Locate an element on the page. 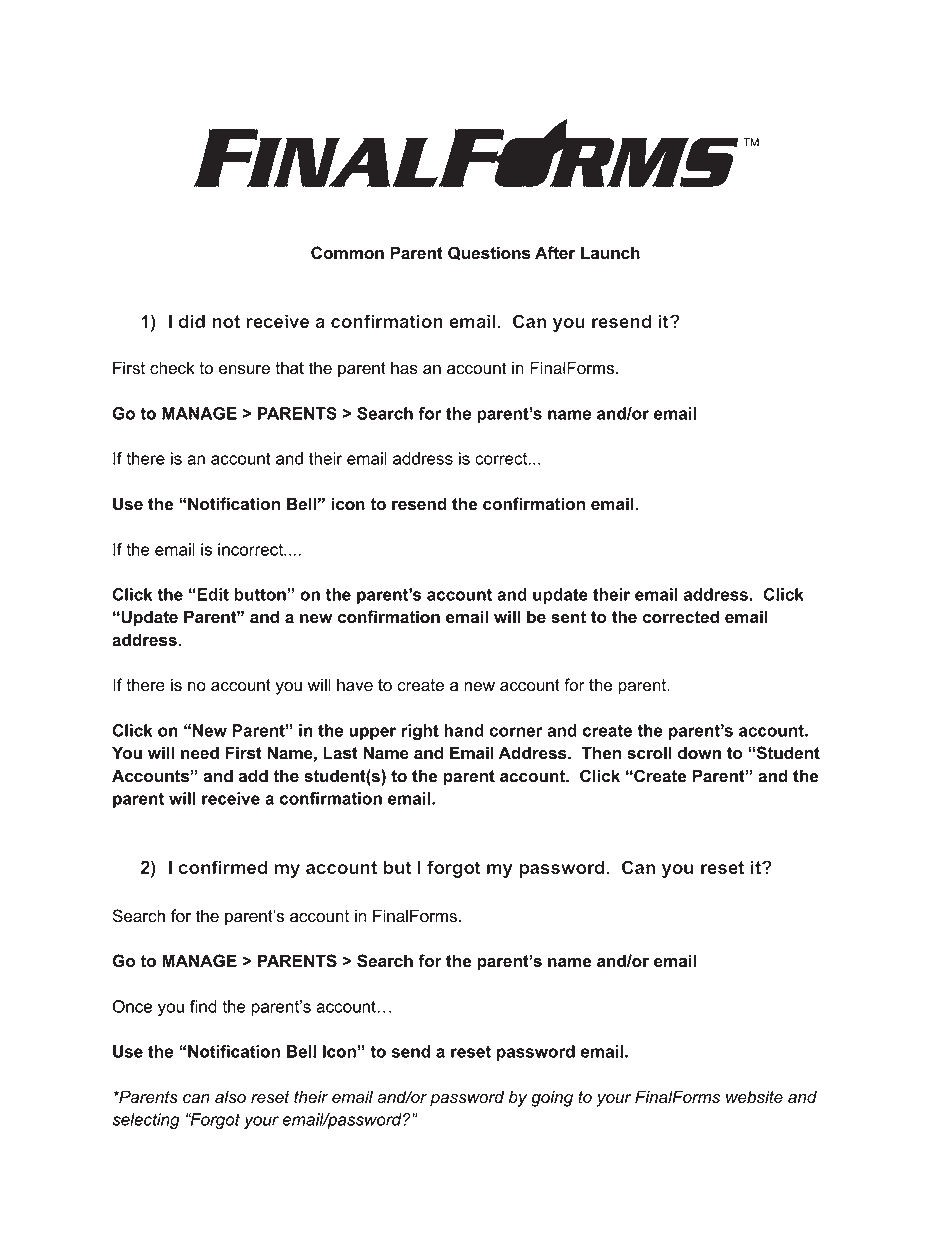 This image has height=1233, width=952. Questions is located at coordinates (489, 253).
